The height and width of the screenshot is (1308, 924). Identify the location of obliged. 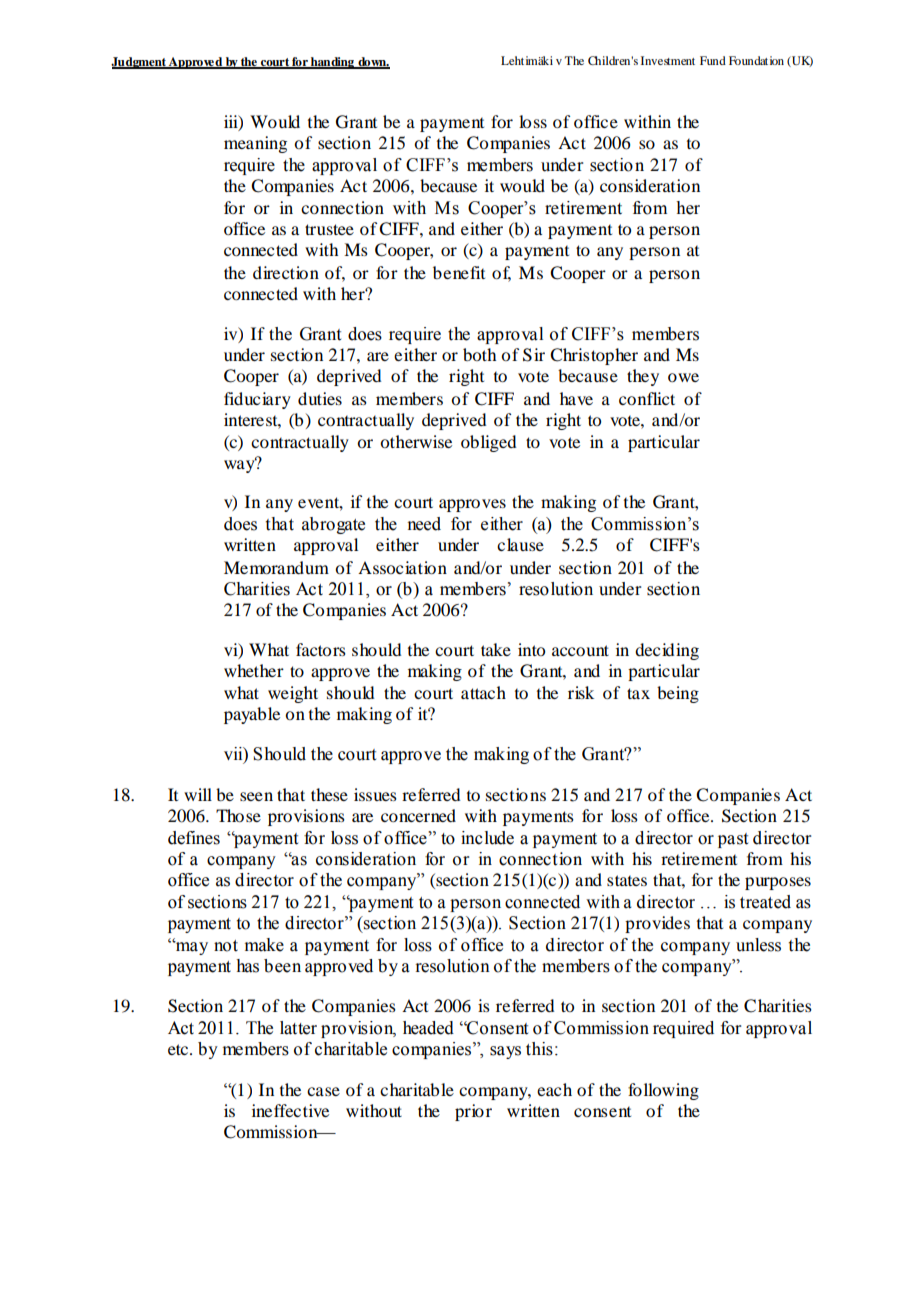
(488, 443).
